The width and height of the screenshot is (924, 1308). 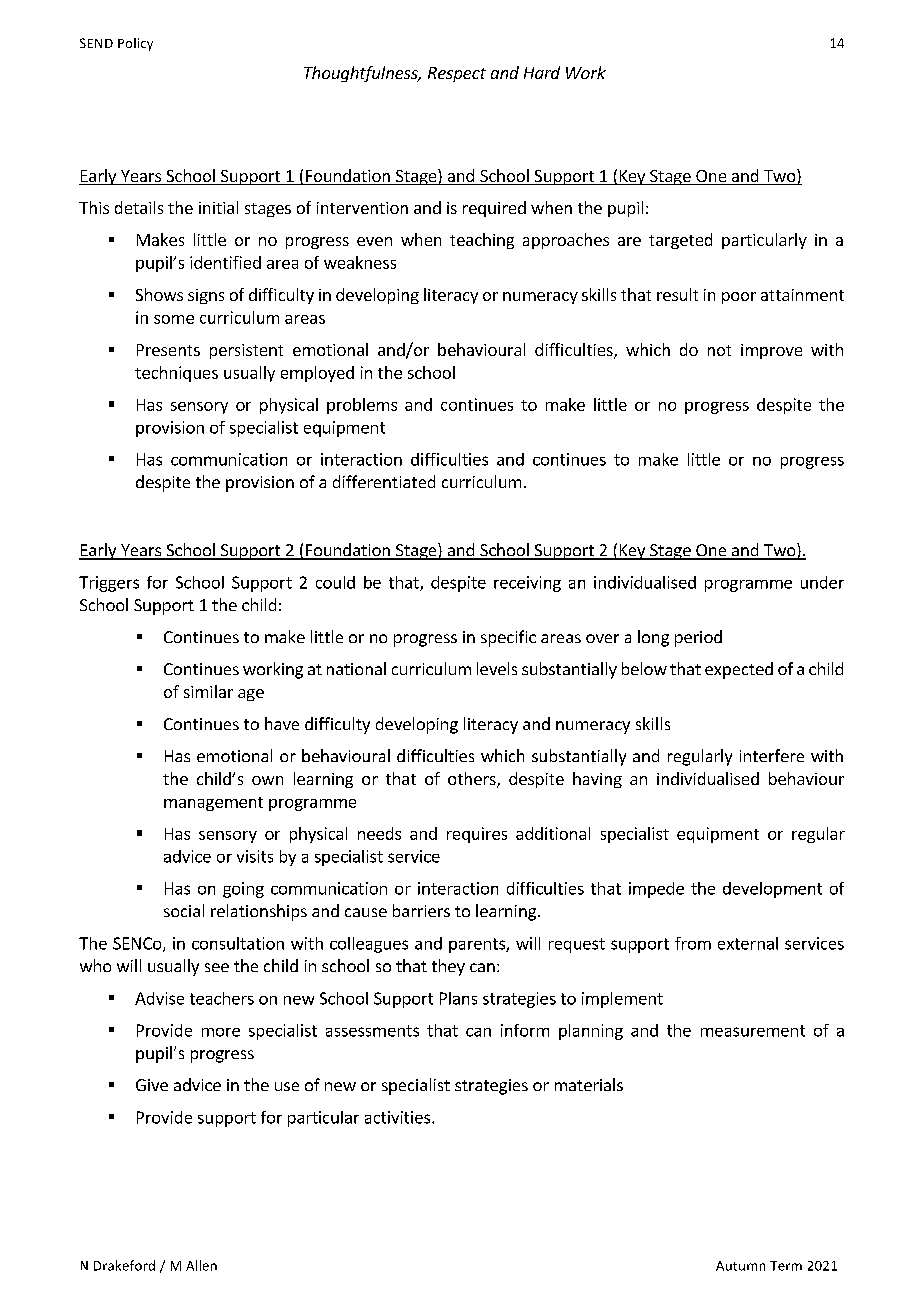 I want to click on Allen, so click(x=201, y=1265).
